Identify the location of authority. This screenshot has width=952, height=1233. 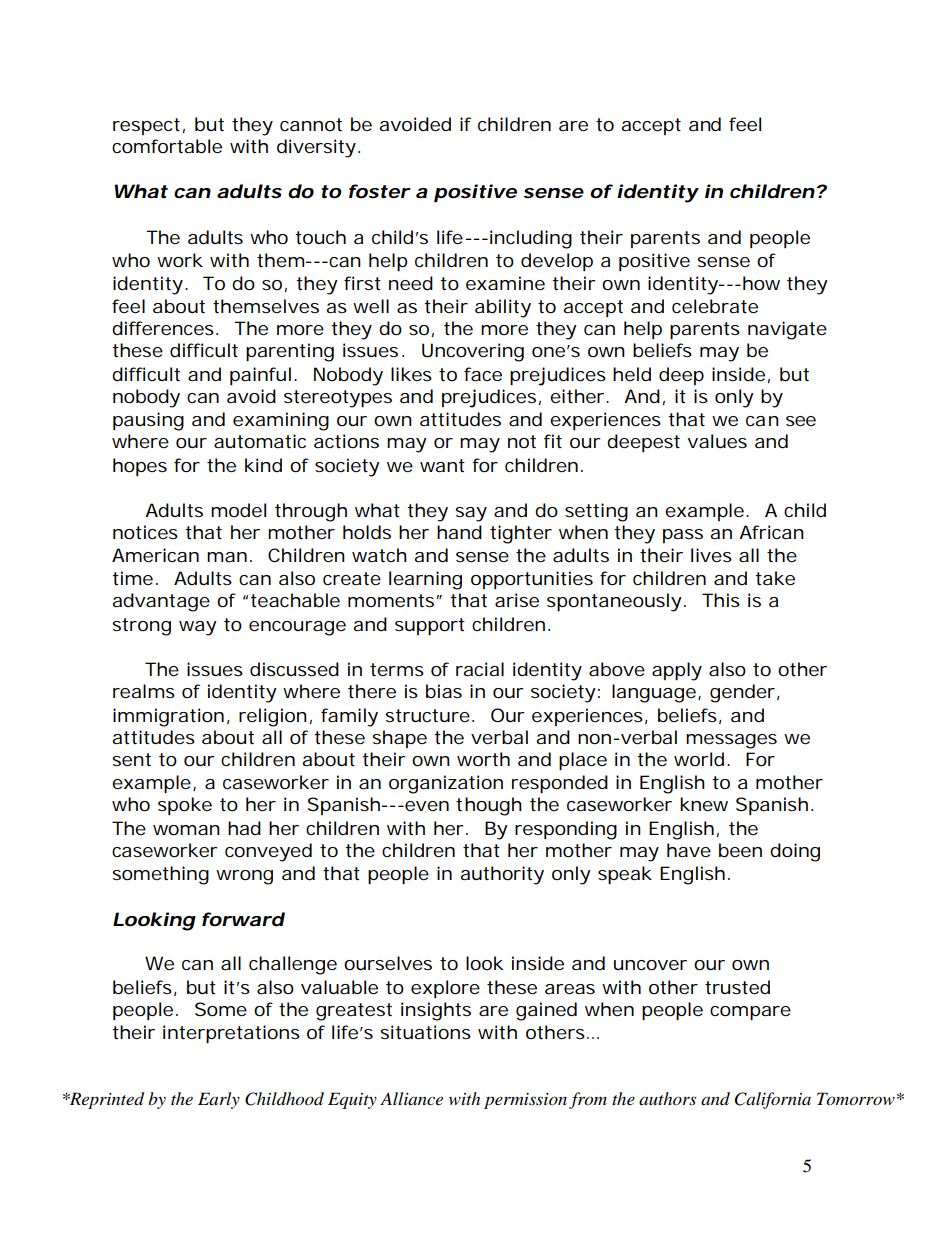
(502, 875).
